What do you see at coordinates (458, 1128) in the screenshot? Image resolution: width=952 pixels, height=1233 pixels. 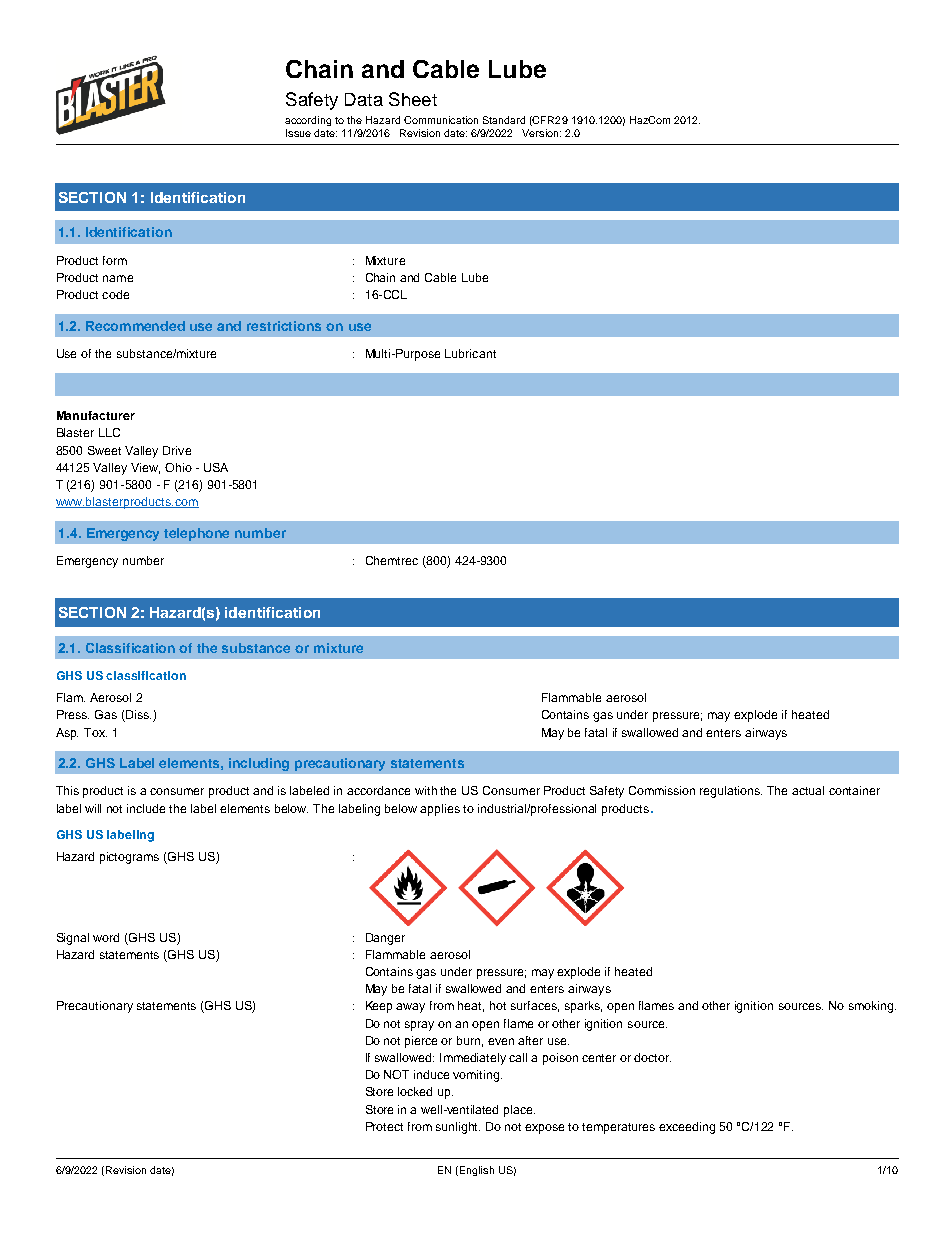 I see `sunlight` at bounding box center [458, 1128].
